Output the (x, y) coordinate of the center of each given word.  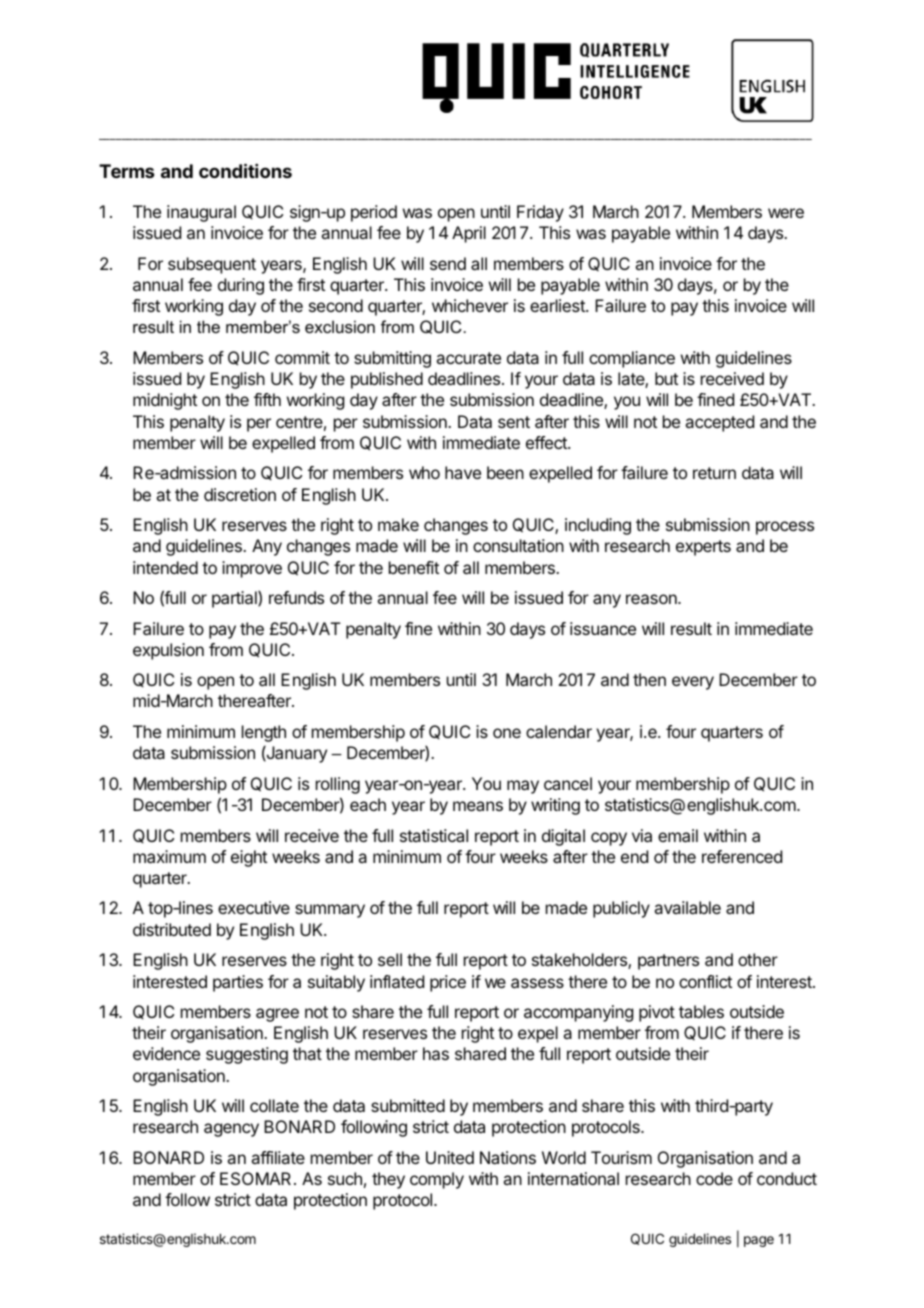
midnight (165, 401)
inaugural (201, 213)
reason (652, 599)
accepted (719, 423)
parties (238, 983)
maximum (169, 856)
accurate (468, 358)
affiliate (278, 1157)
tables (701, 1011)
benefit (414, 567)
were (786, 213)
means (478, 806)
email (678, 835)
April (469, 234)
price (448, 983)
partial (235, 599)
